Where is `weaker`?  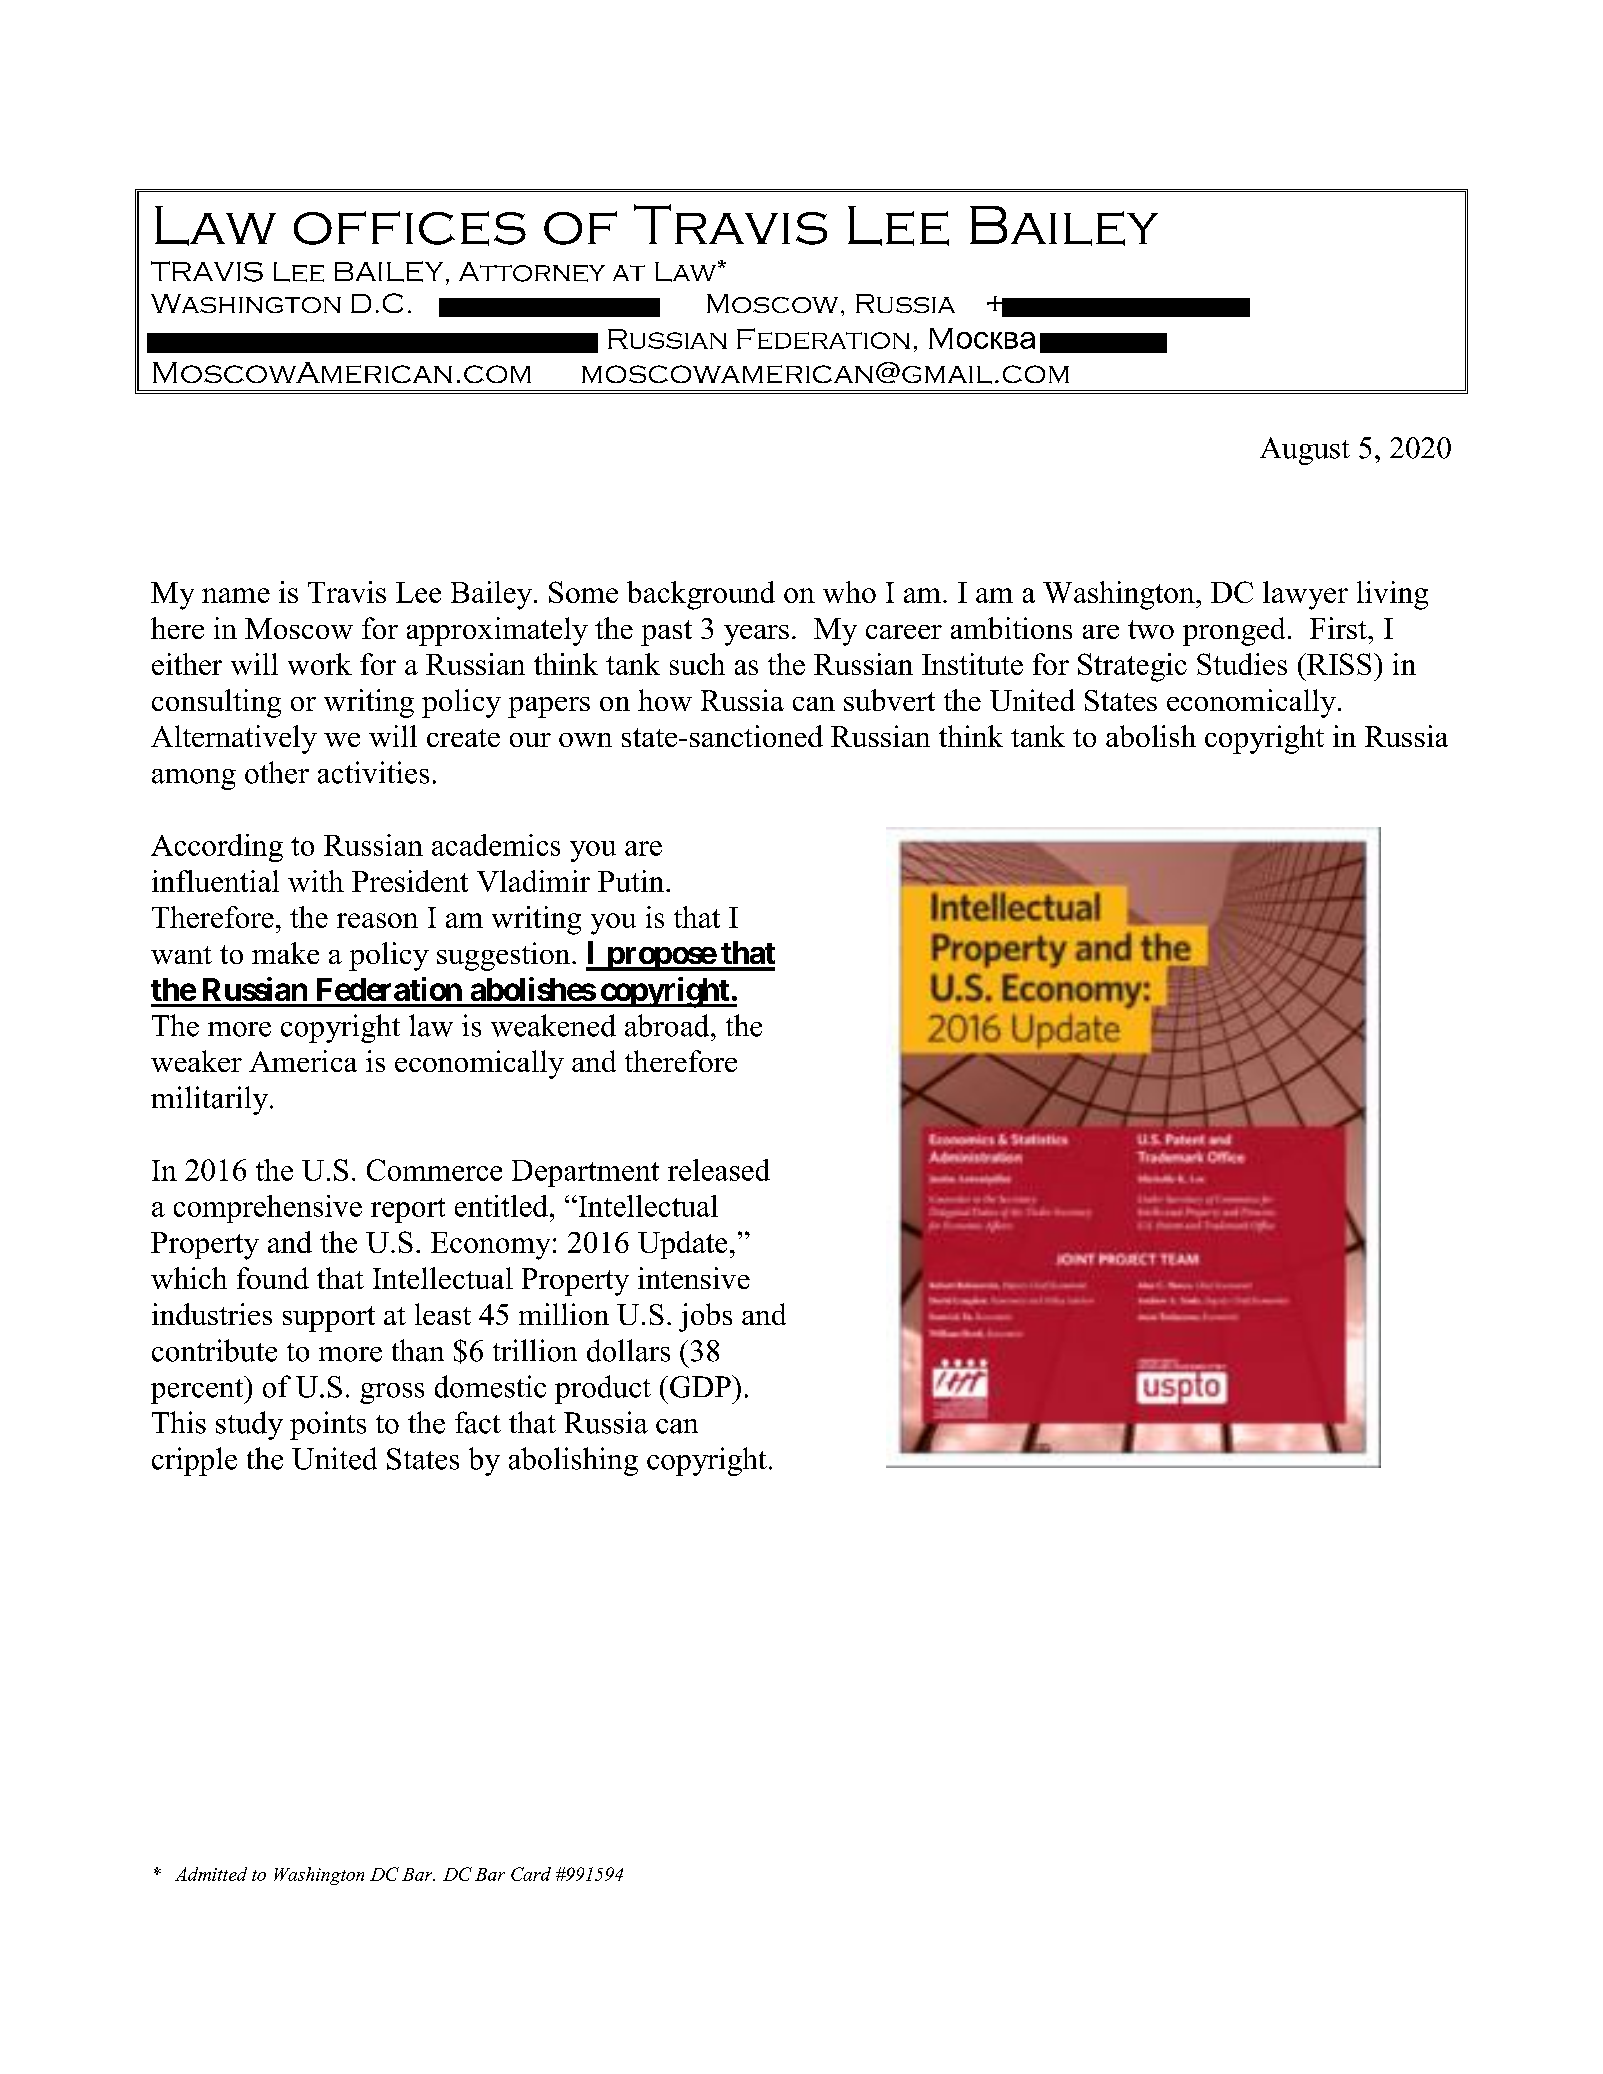
weaker is located at coordinates (196, 1061).
